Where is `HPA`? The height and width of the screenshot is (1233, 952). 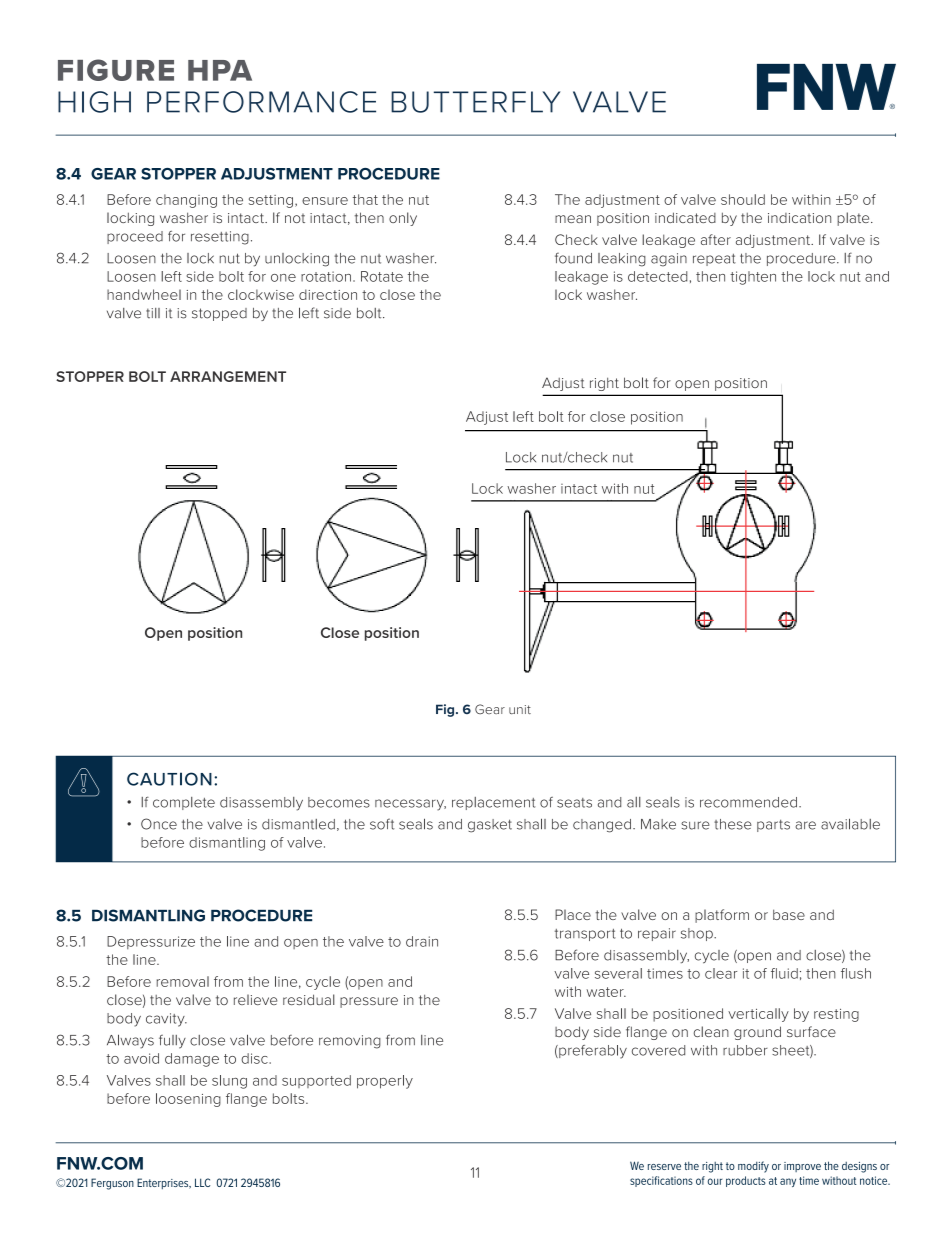
HPA is located at coordinates (220, 70).
